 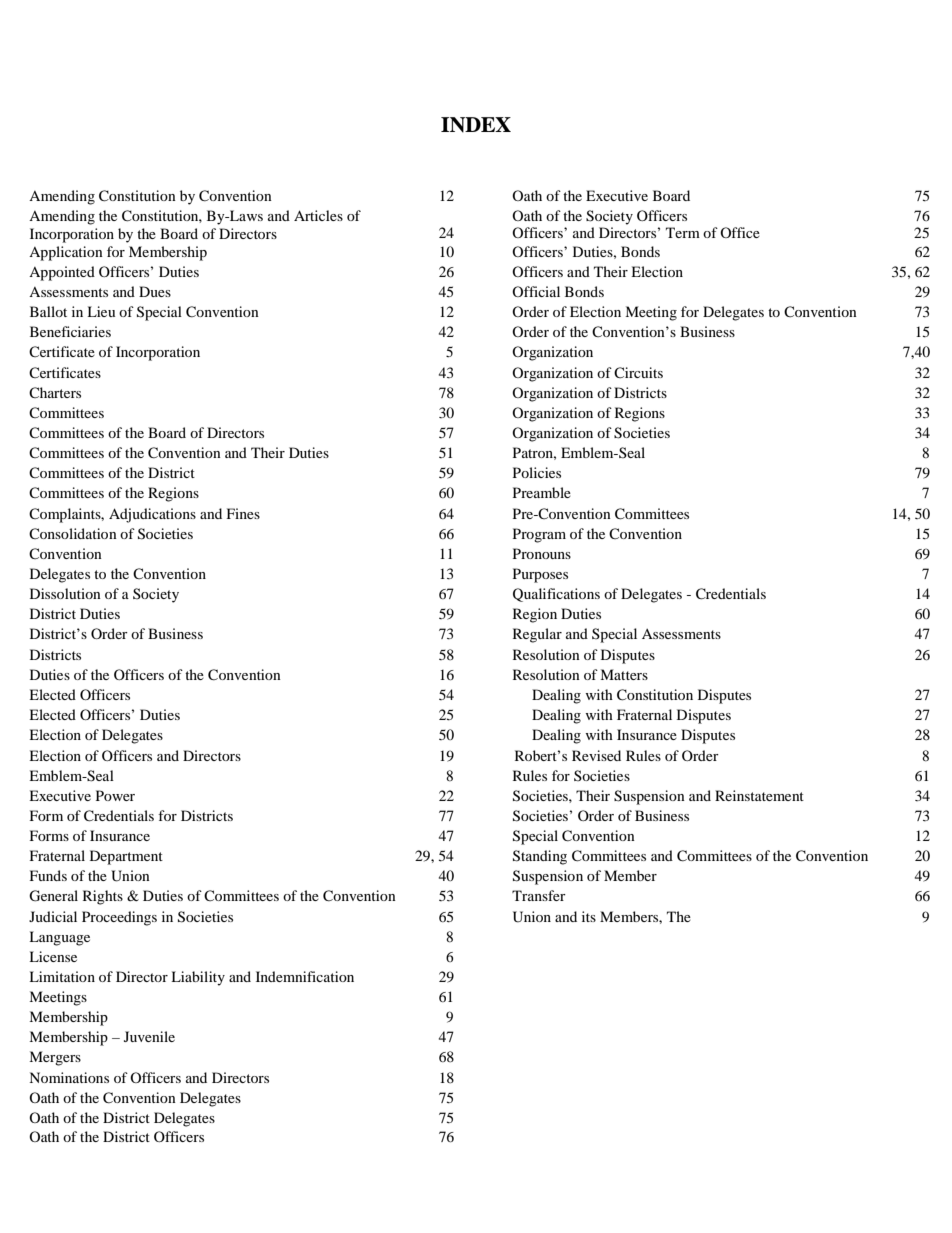 What do you see at coordinates (65, 593) in the document?
I see `Dissolution` at bounding box center [65, 593].
